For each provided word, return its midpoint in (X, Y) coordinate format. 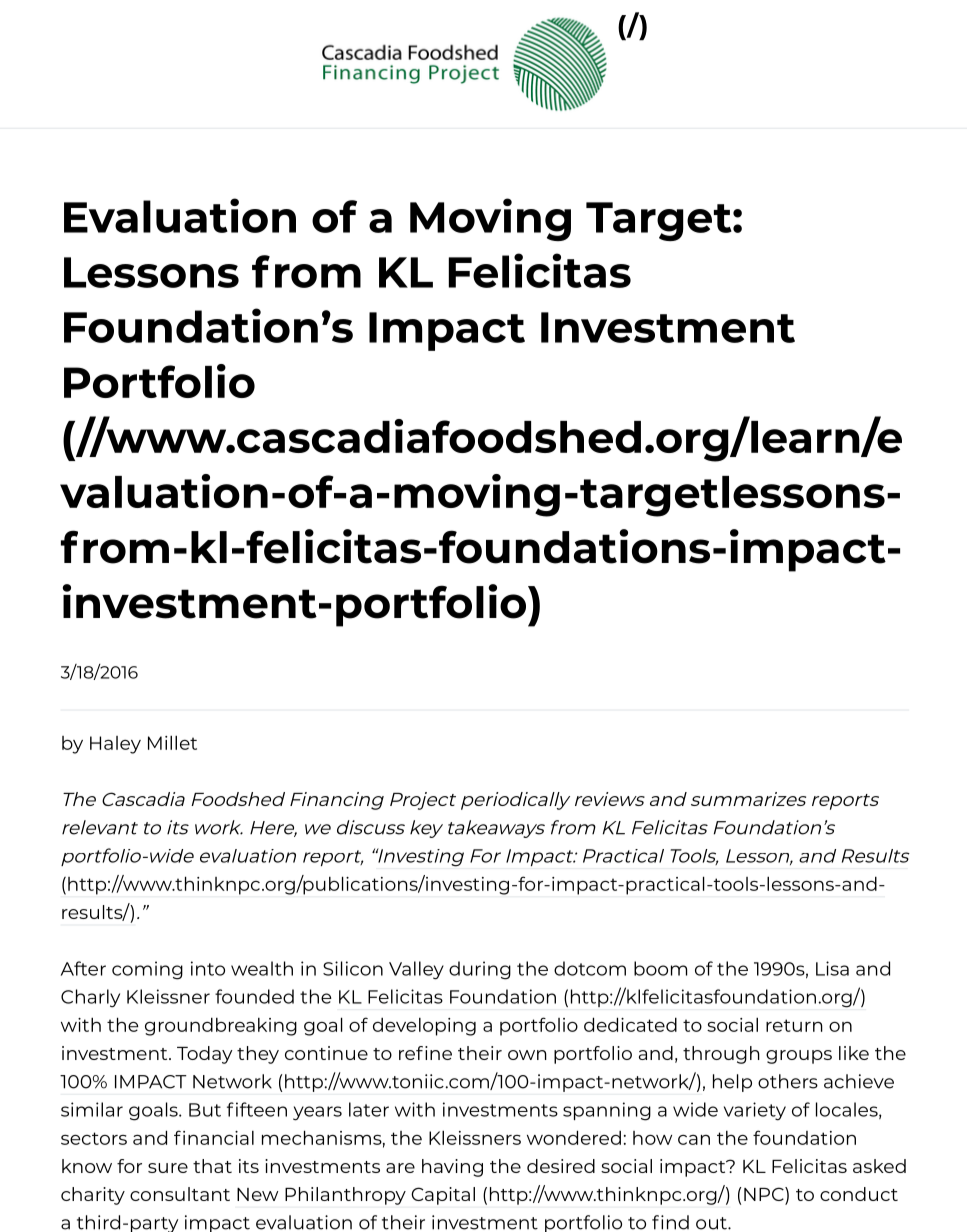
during (480, 970)
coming (147, 970)
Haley (115, 745)
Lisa (832, 968)
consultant (180, 1194)
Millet (172, 742)
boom (660, 968)
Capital (443, 1196)
